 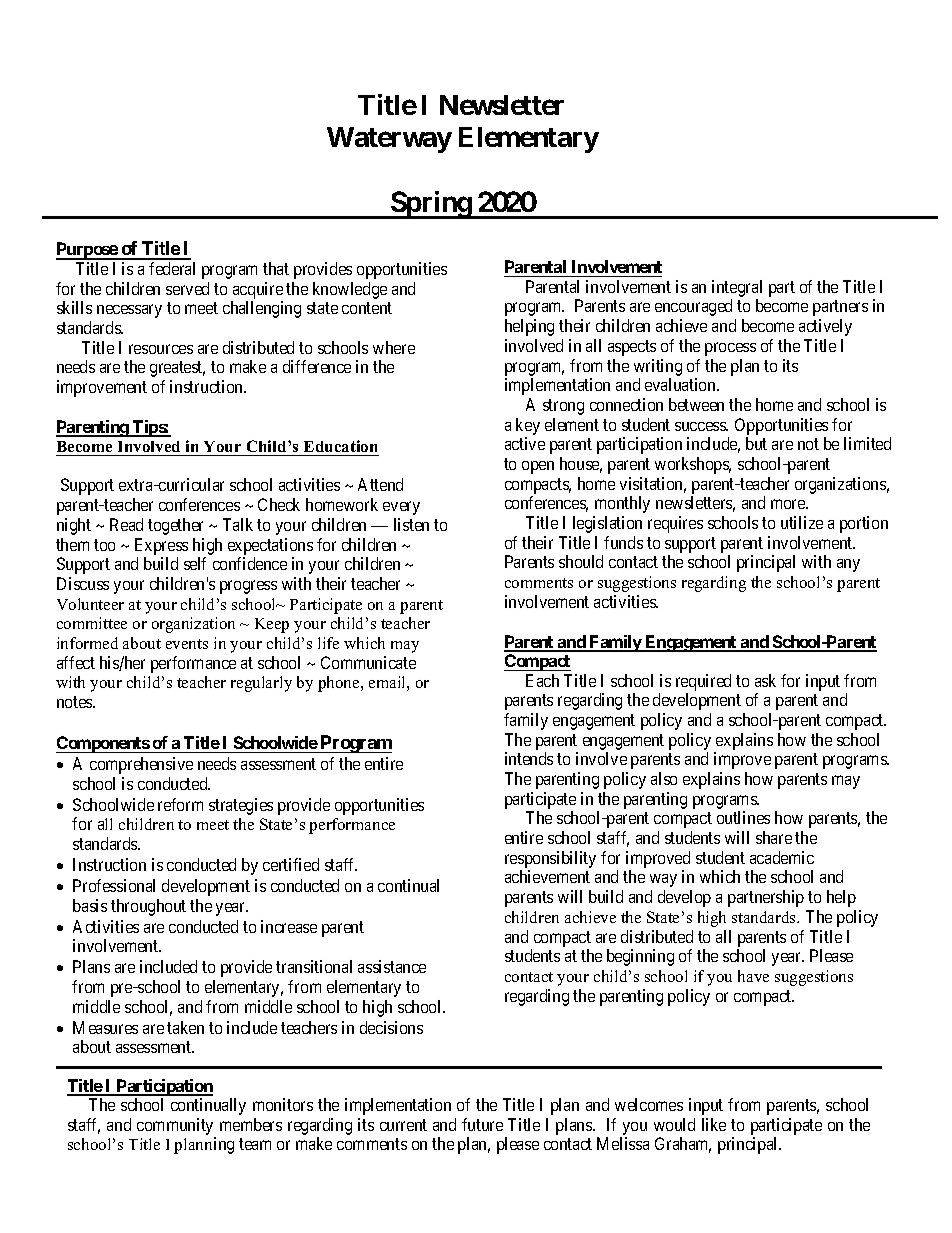 I want to click on key, so click(x=528, y=426).
